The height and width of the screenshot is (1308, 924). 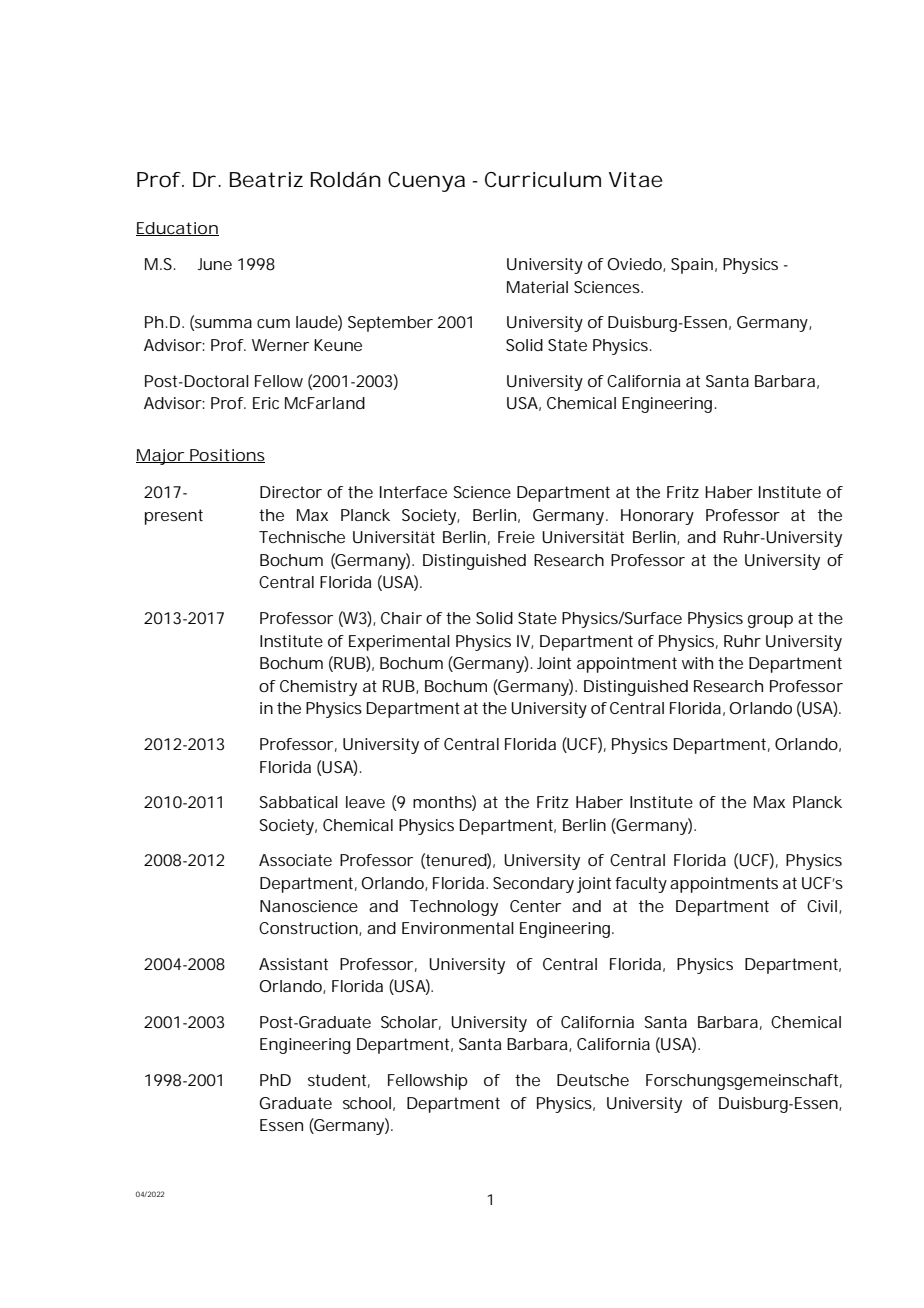 What do you see at coordinates (543, 180) in the screenshot?
I see `Curriculum` at bounding box center [543, 180].
